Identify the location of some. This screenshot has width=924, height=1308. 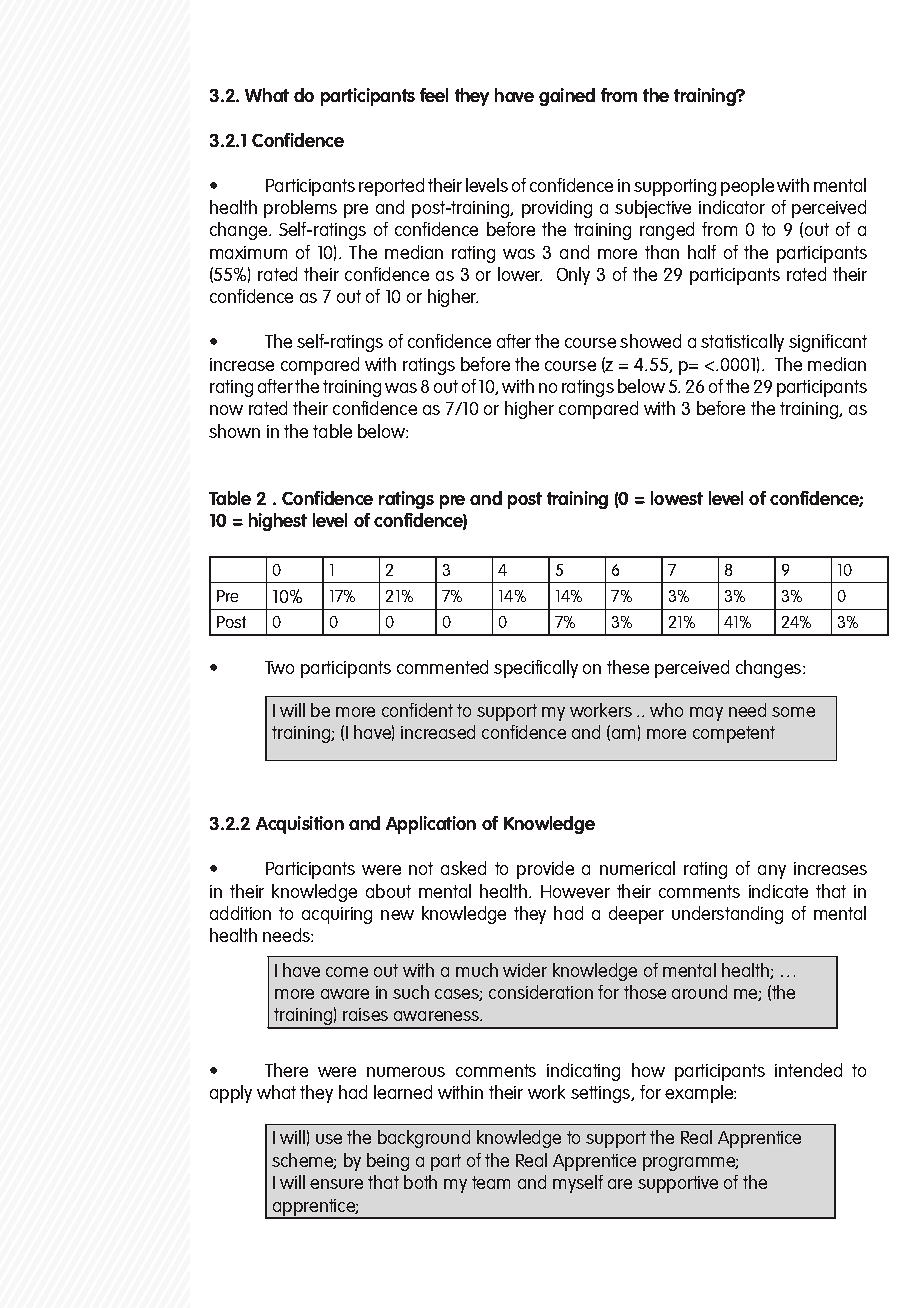
(793, 712).
